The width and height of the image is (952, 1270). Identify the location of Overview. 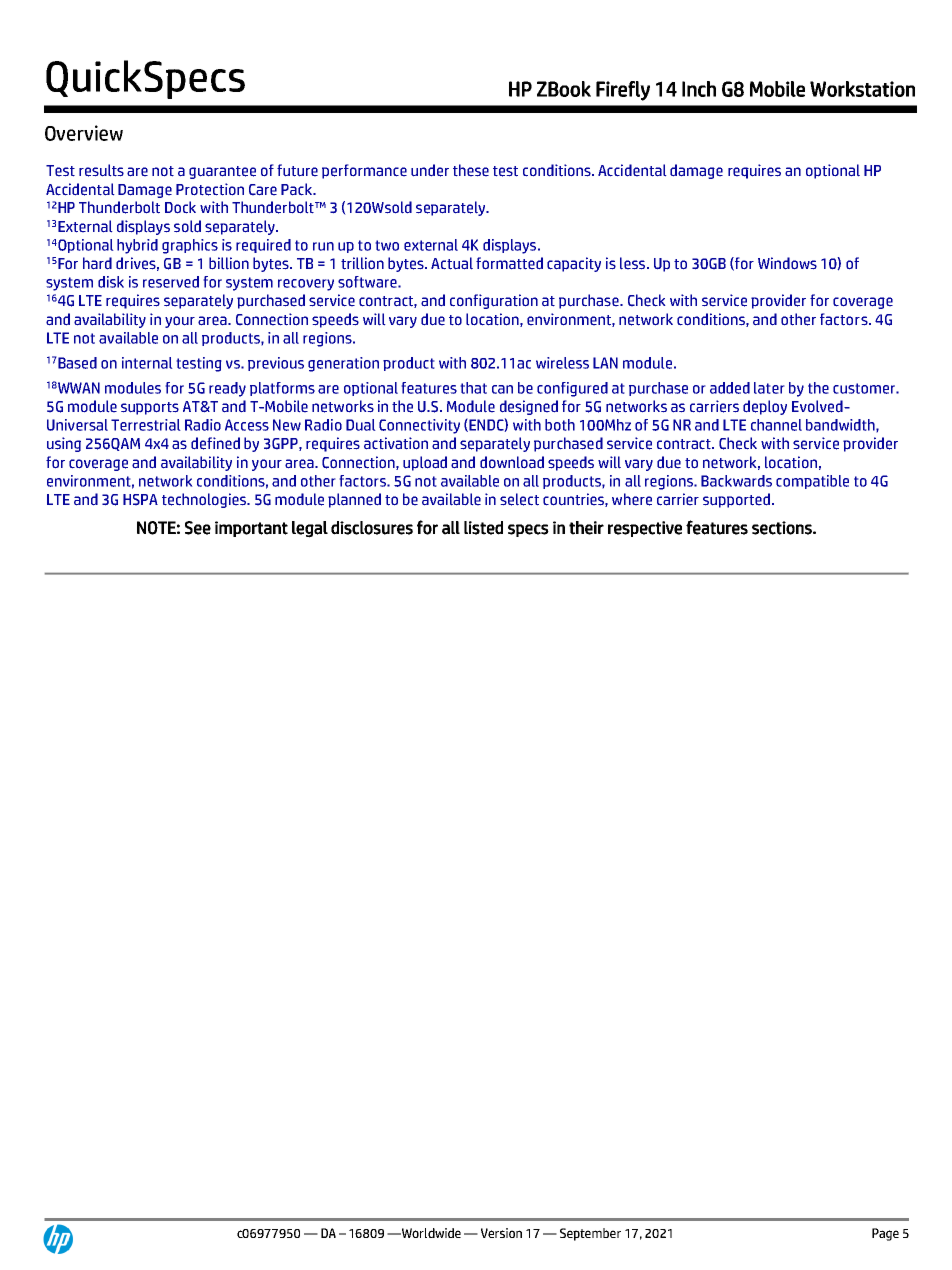
(84, 133).
